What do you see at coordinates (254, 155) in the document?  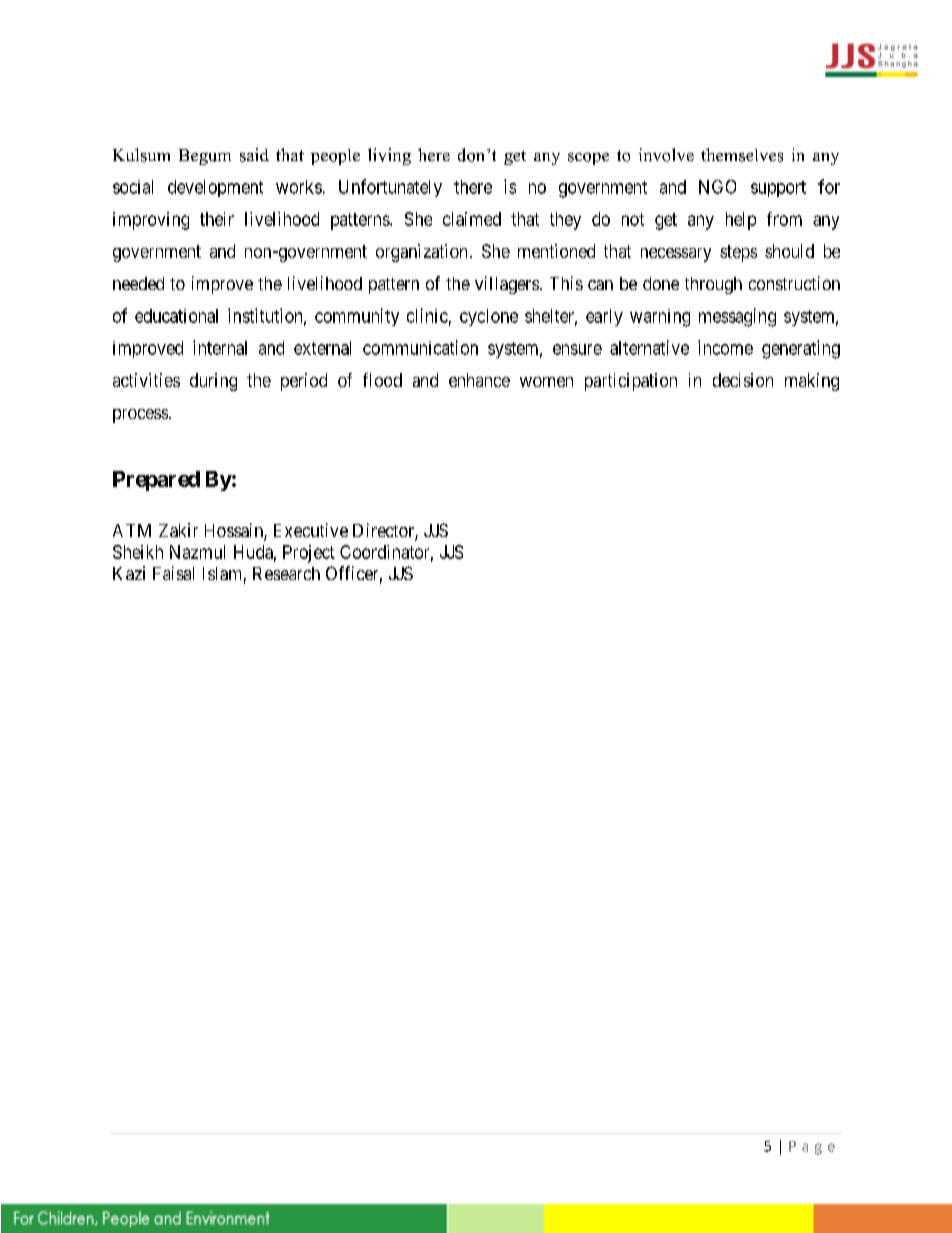 I see `said` at bounding box center [254, 155].
